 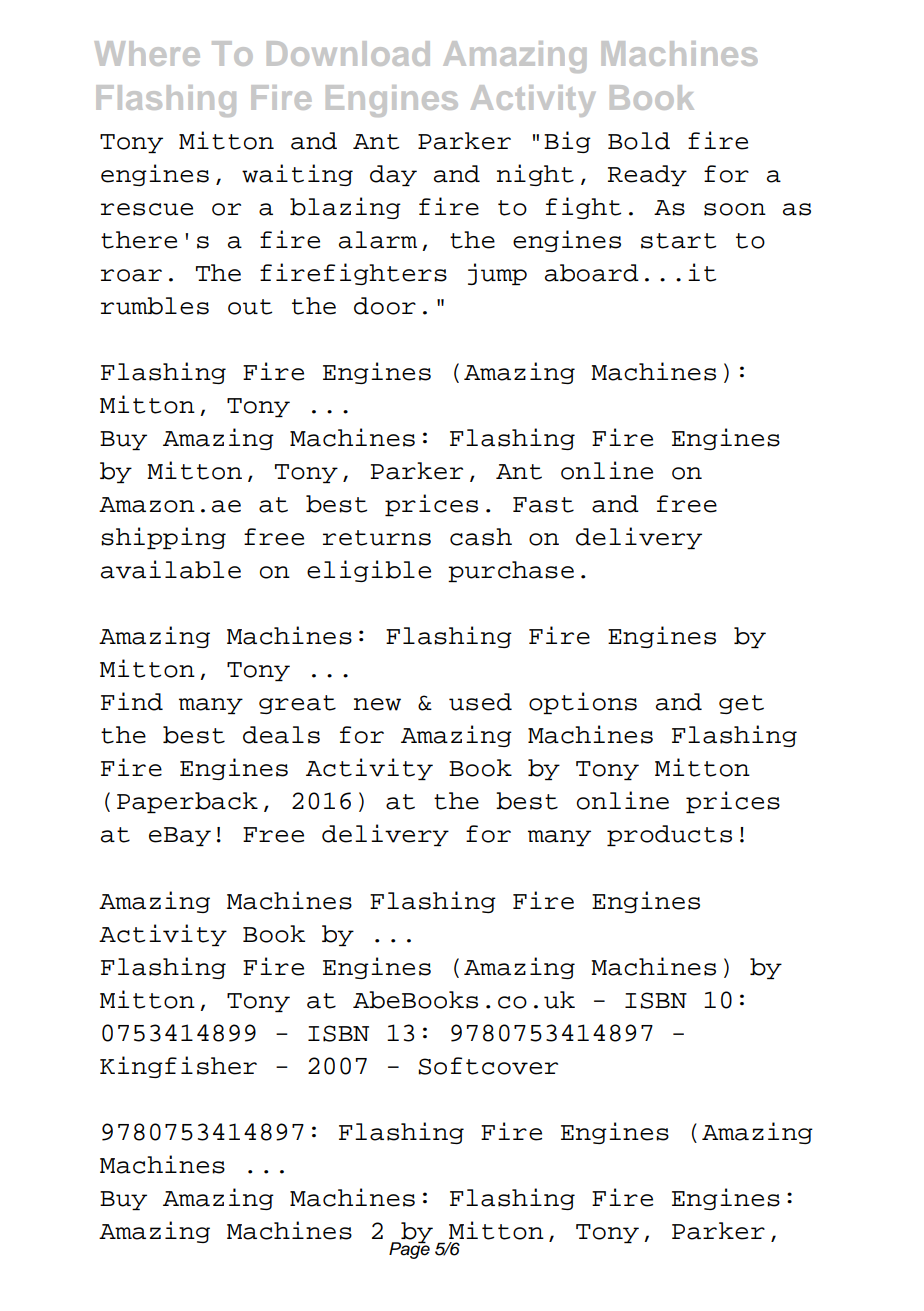 I want to click on Download, so click(x=348, y=53).
